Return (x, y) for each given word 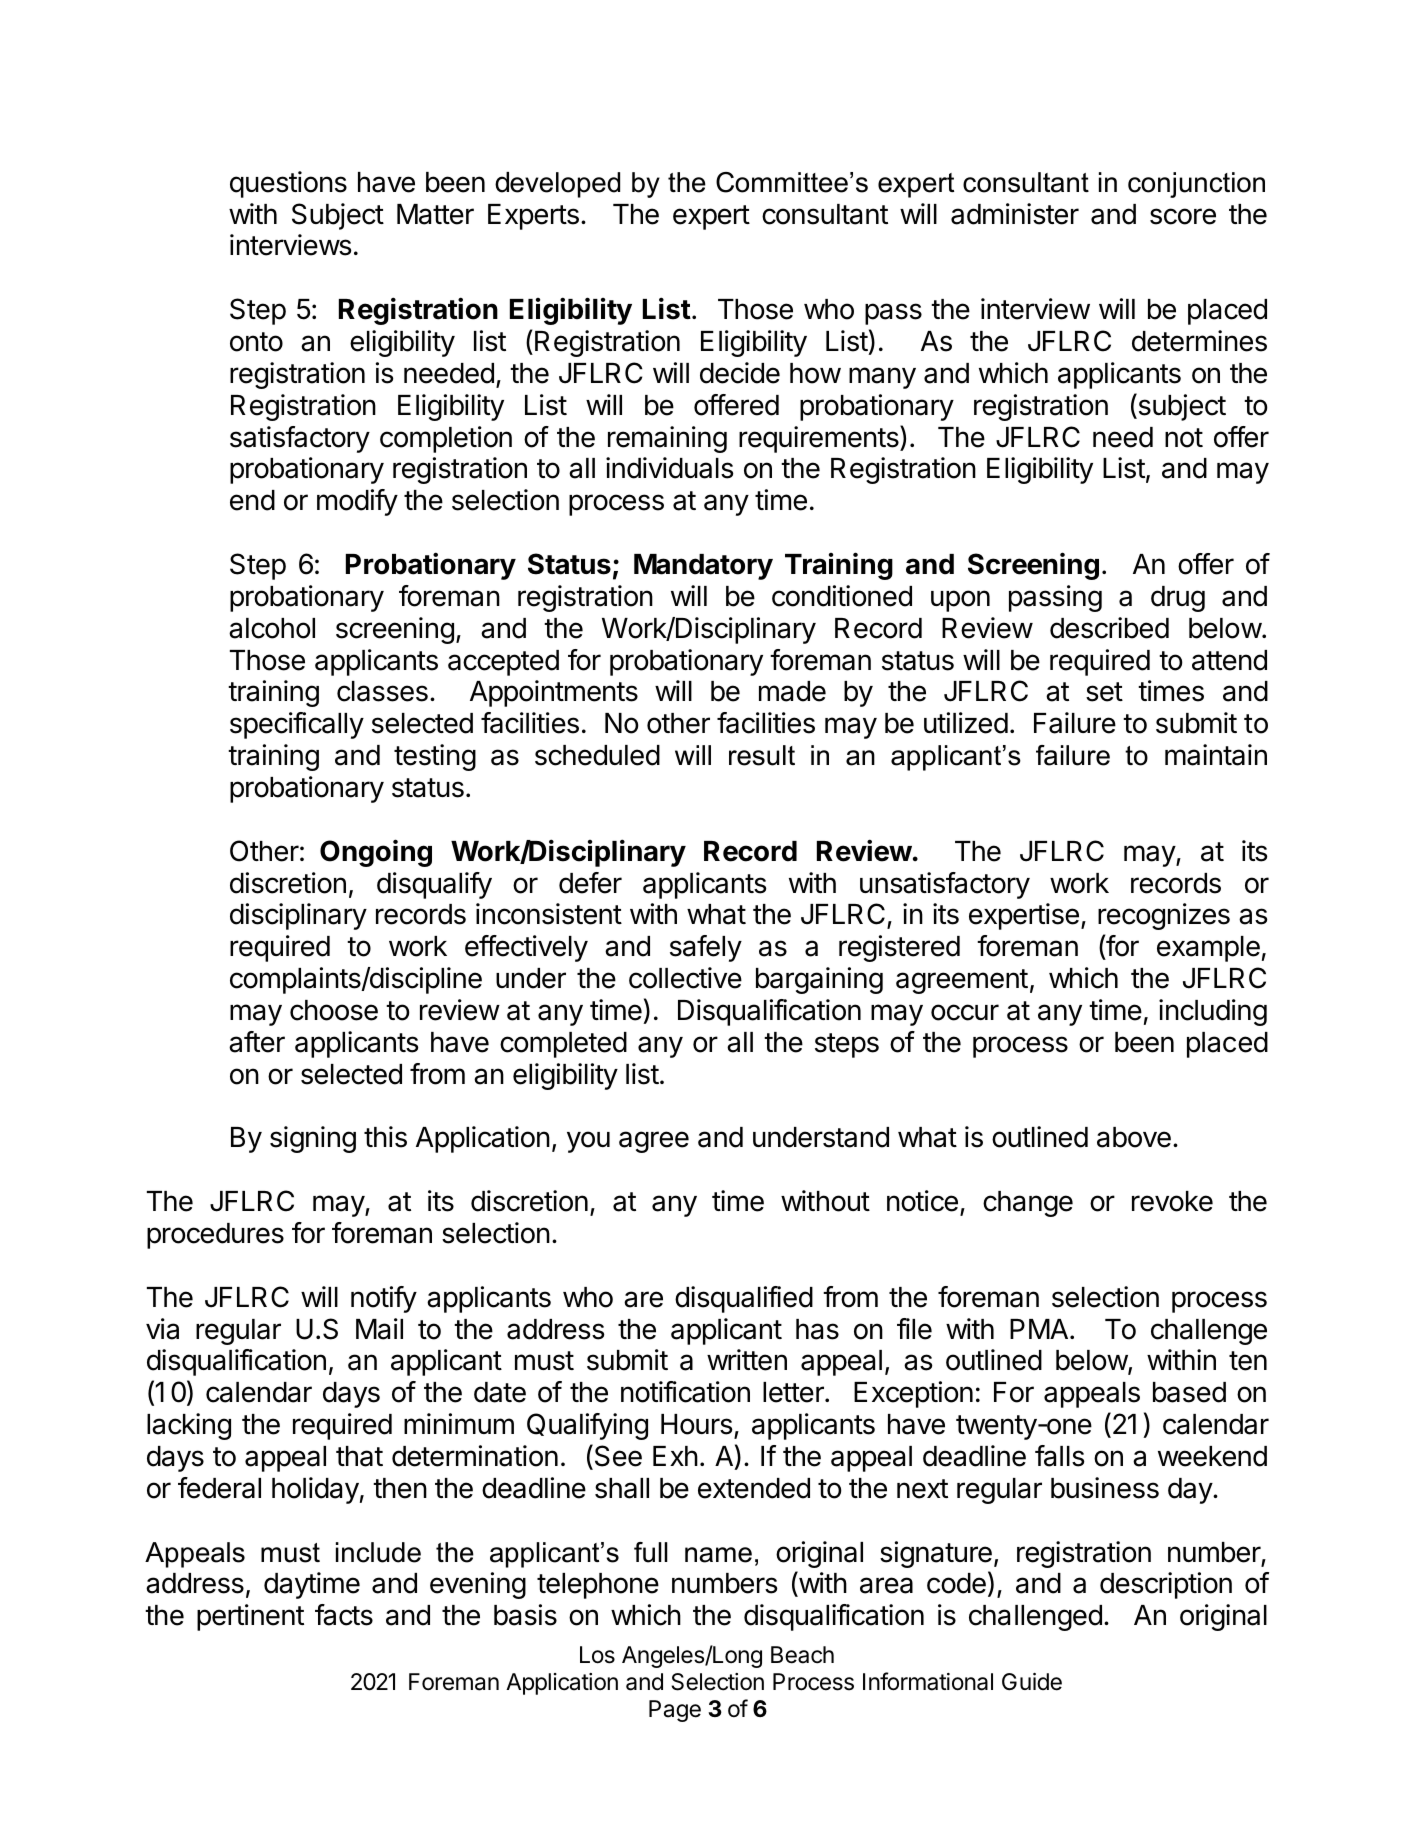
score (1183, 216)
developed (557, 185)
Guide (1032, 1682)
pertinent (250, 1617)
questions (288, 184)
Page (675, 1711)
